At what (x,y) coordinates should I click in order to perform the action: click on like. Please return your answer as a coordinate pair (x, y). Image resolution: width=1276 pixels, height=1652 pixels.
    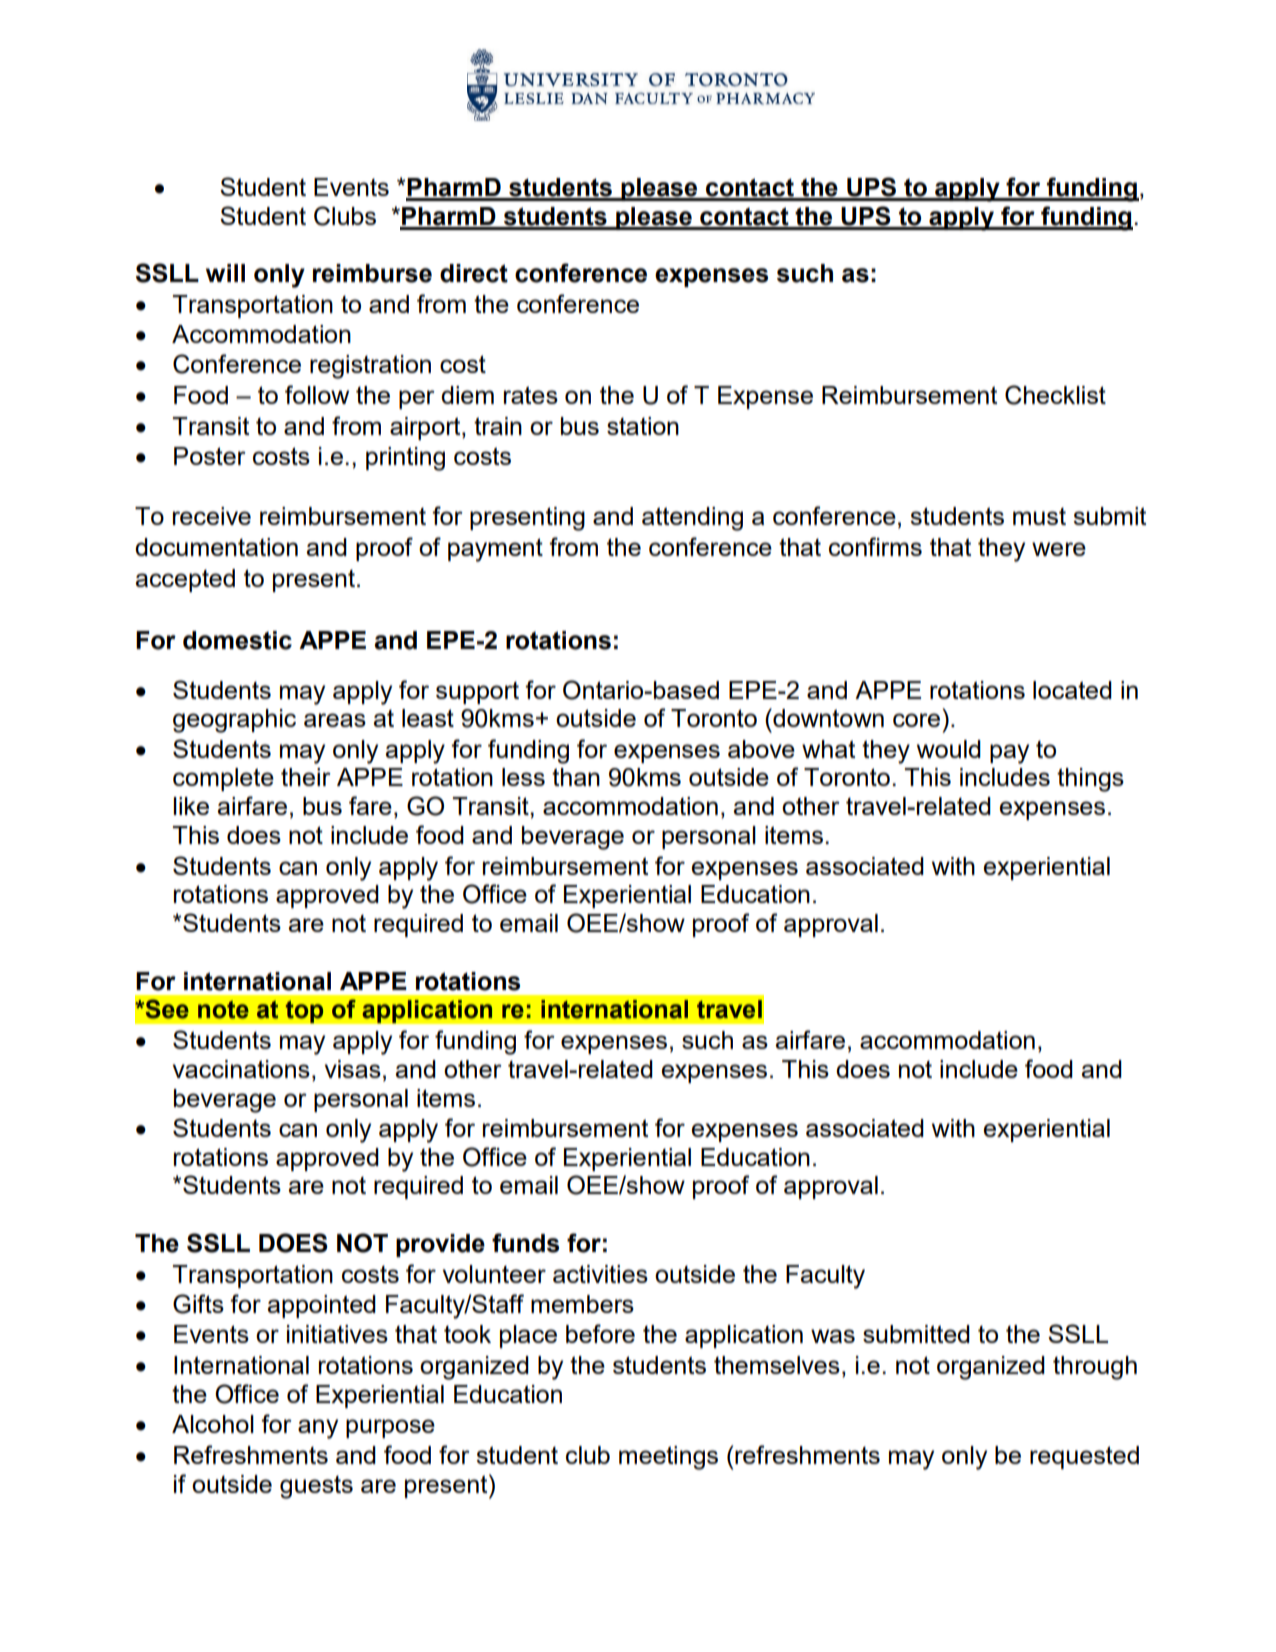
    Looking at the image, I should click on (191, 806).
